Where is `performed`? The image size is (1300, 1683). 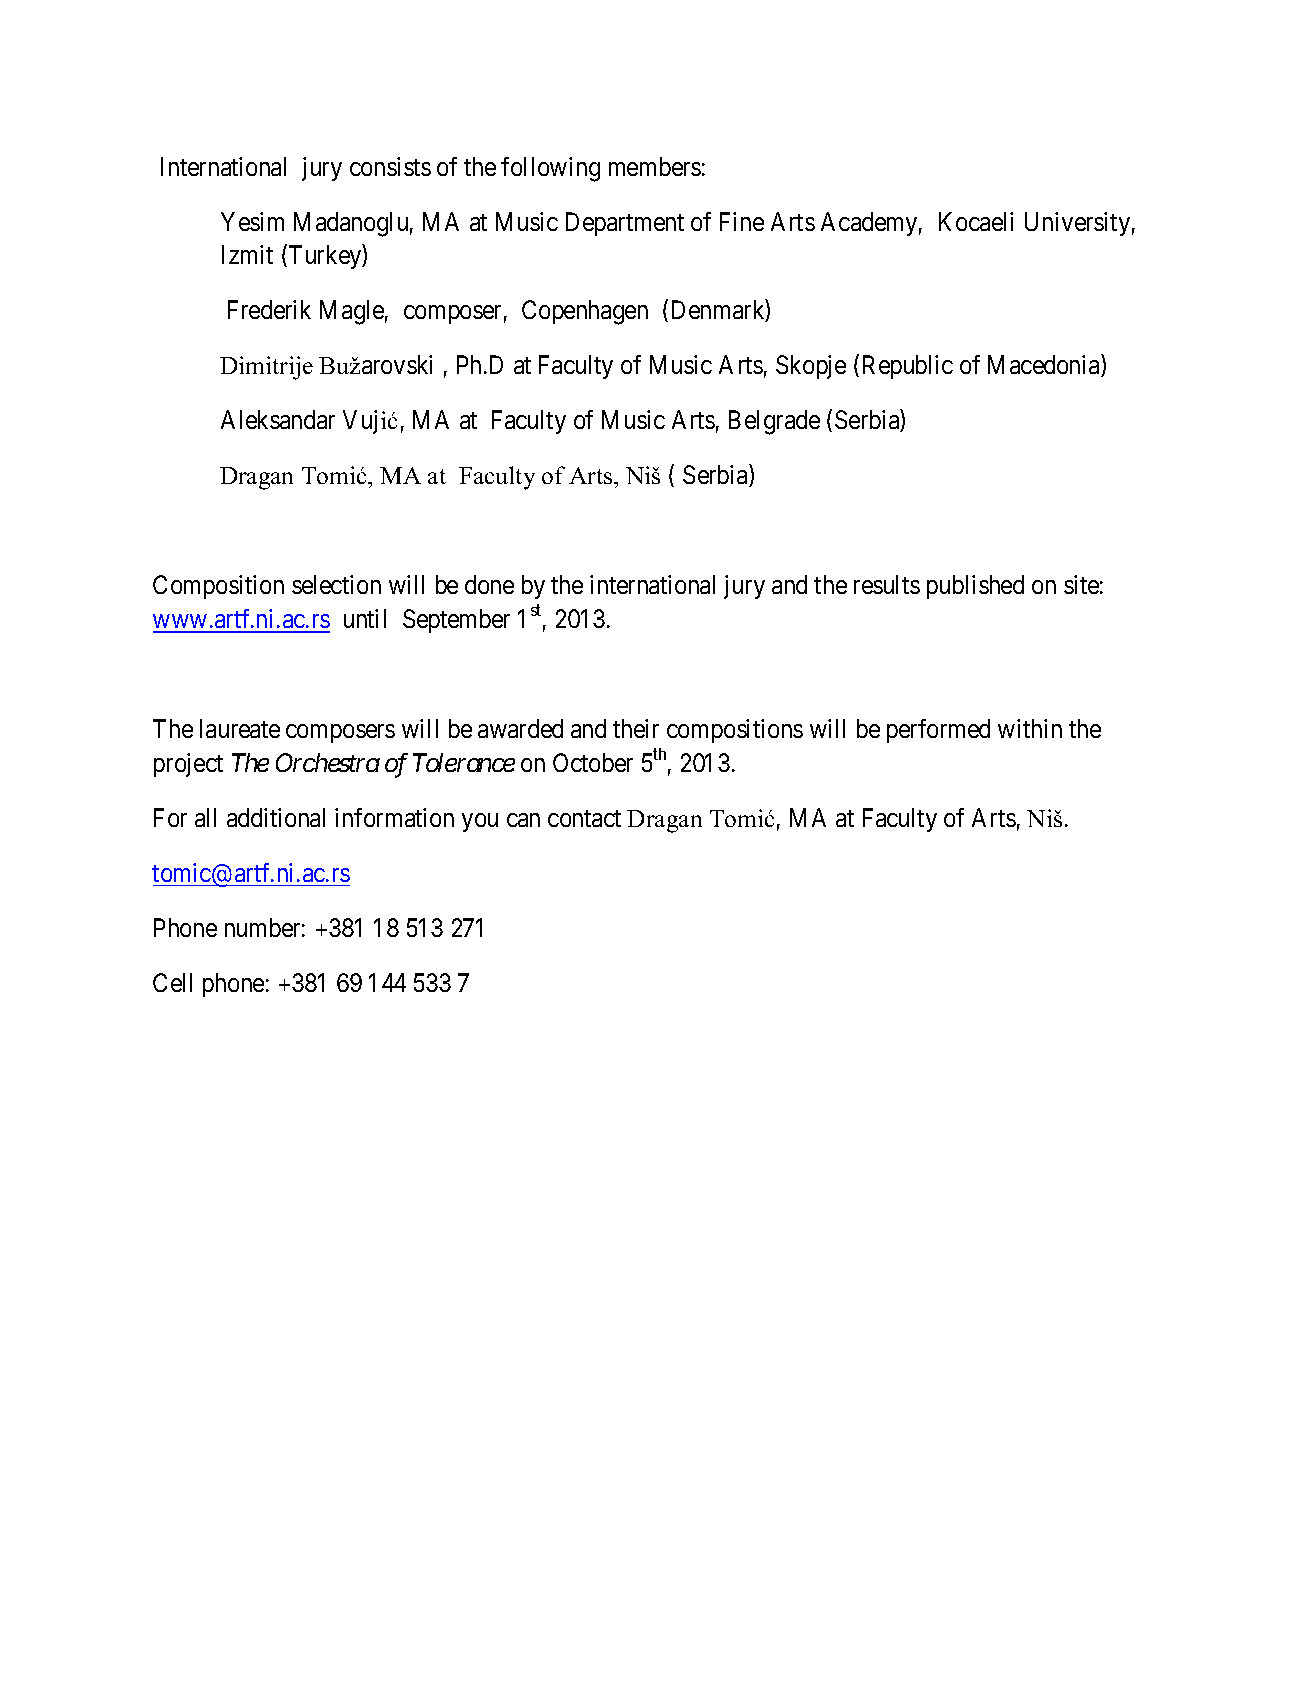
performed is located at coordinates (938, 731).
